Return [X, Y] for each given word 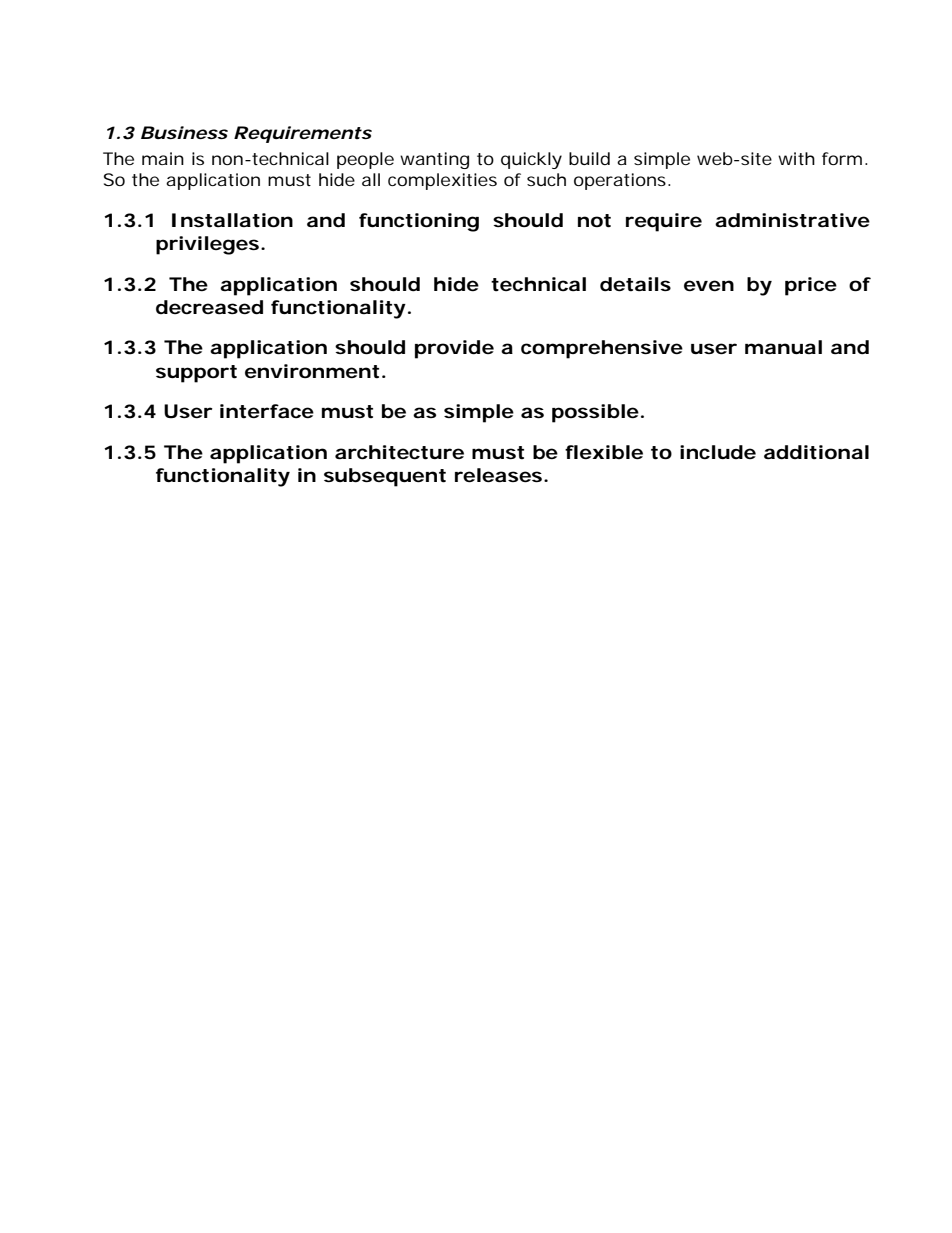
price [811, 286]
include [718, 452]
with [796, 158]
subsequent [385, 477]
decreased [209, 307]
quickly [531, 160]
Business [184, 132]
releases [498, 475]
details [635, 284]
